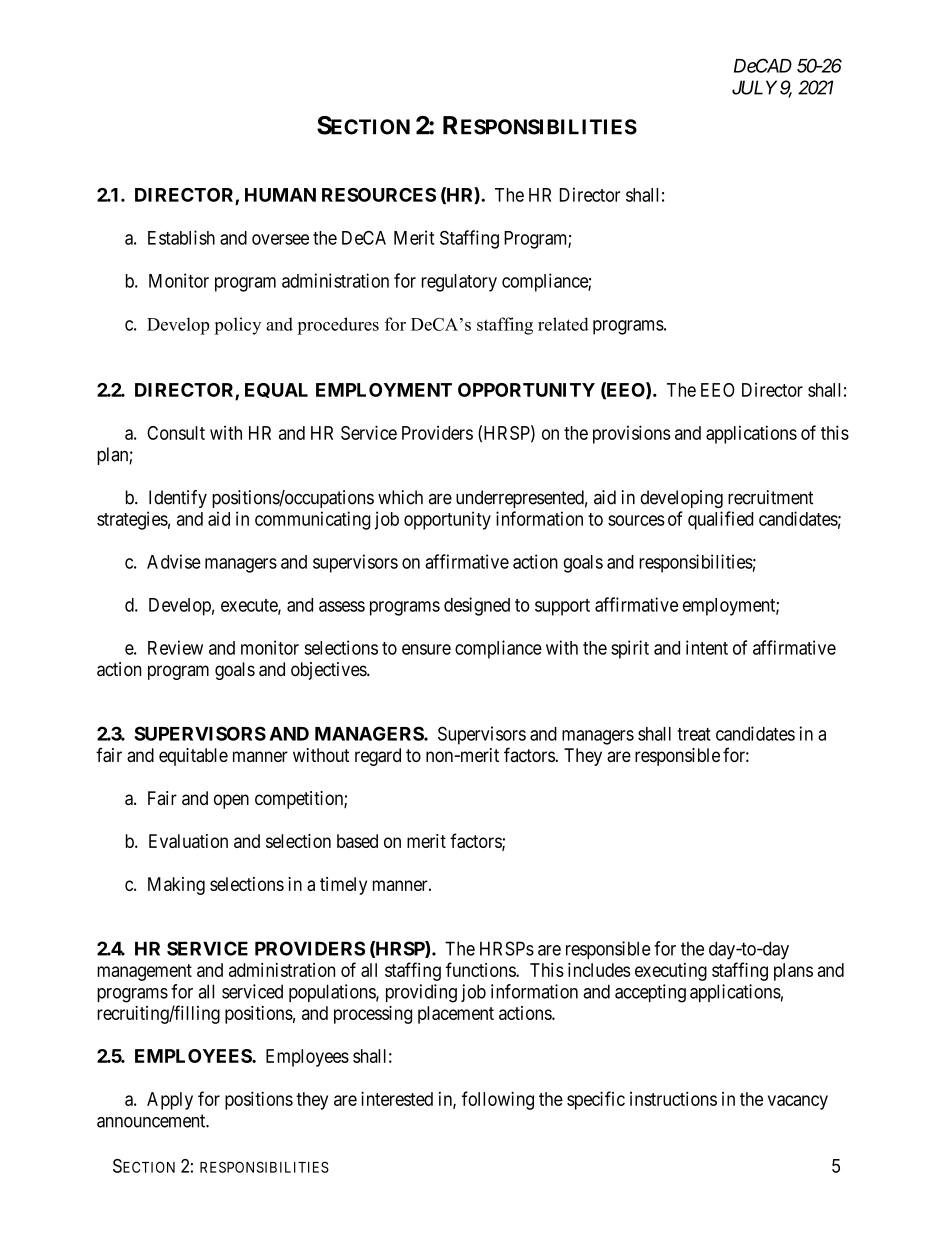 The width and height of the screenshot is (952, 1233). Describe the element at coordinates (563, 324) in the screenshot. I see `related` at that location.
